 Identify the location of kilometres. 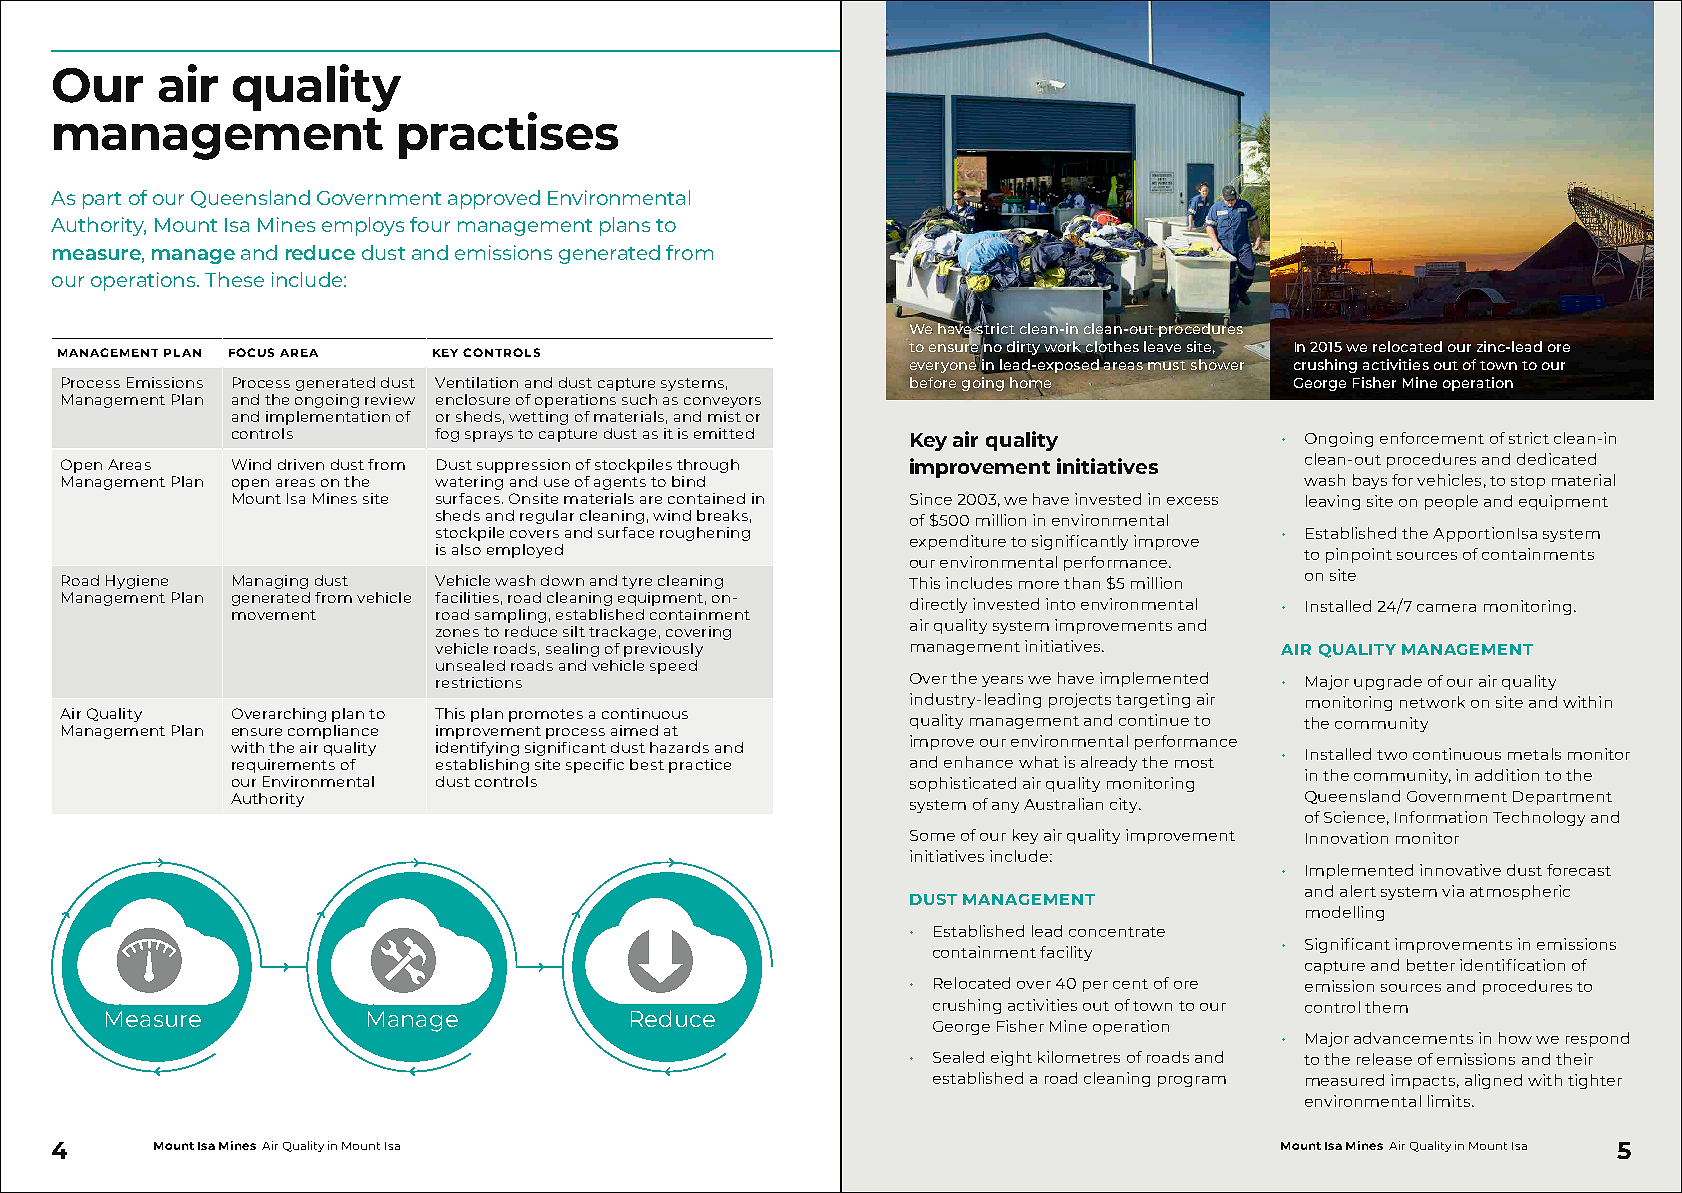
(1079, 1057).
